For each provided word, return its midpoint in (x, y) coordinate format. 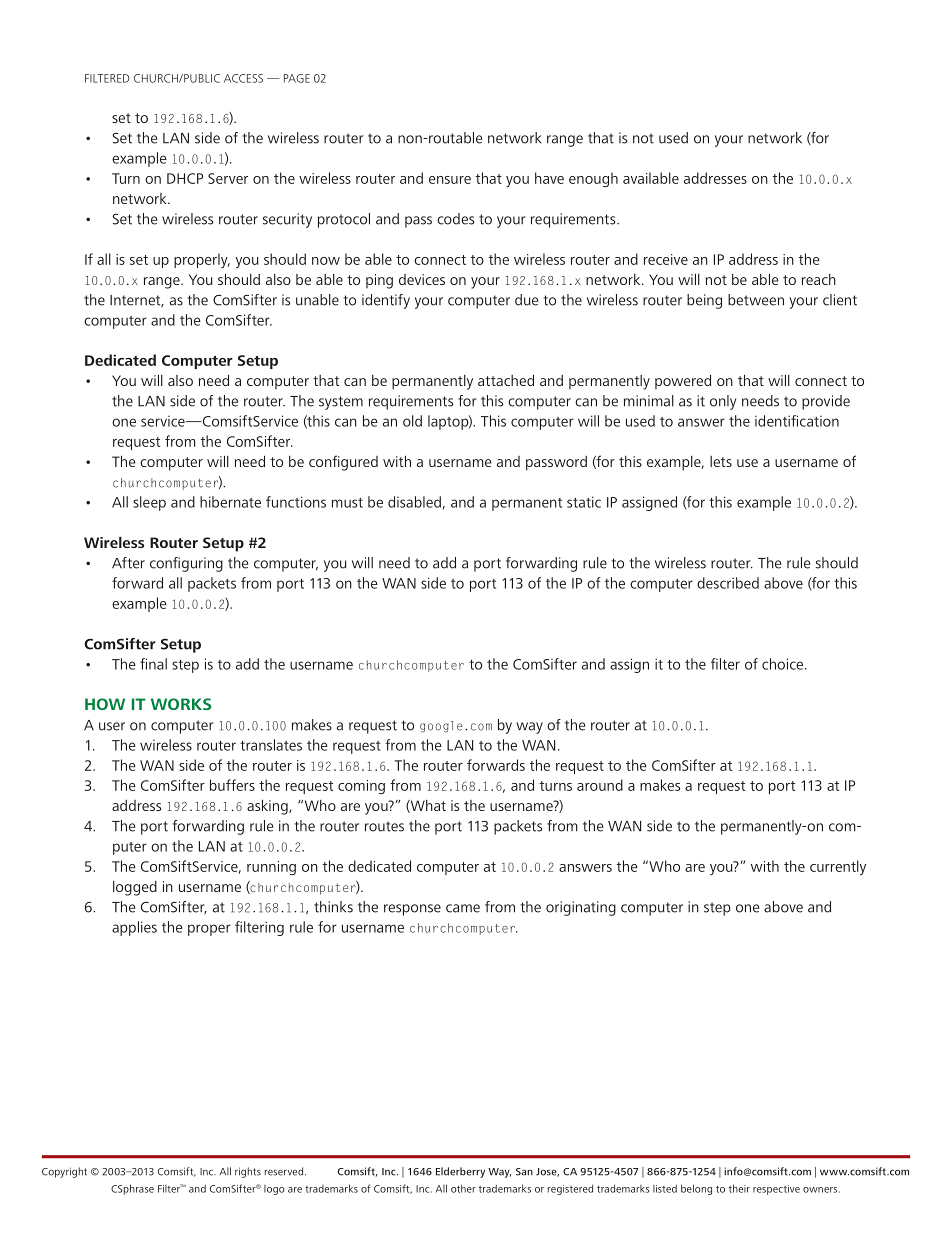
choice (782, 664)
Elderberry (460, 1172)
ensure (450, 180)
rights (248, 1172)
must (347, 503)
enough (593, 180)
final (153, 664)
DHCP (185, 178)
